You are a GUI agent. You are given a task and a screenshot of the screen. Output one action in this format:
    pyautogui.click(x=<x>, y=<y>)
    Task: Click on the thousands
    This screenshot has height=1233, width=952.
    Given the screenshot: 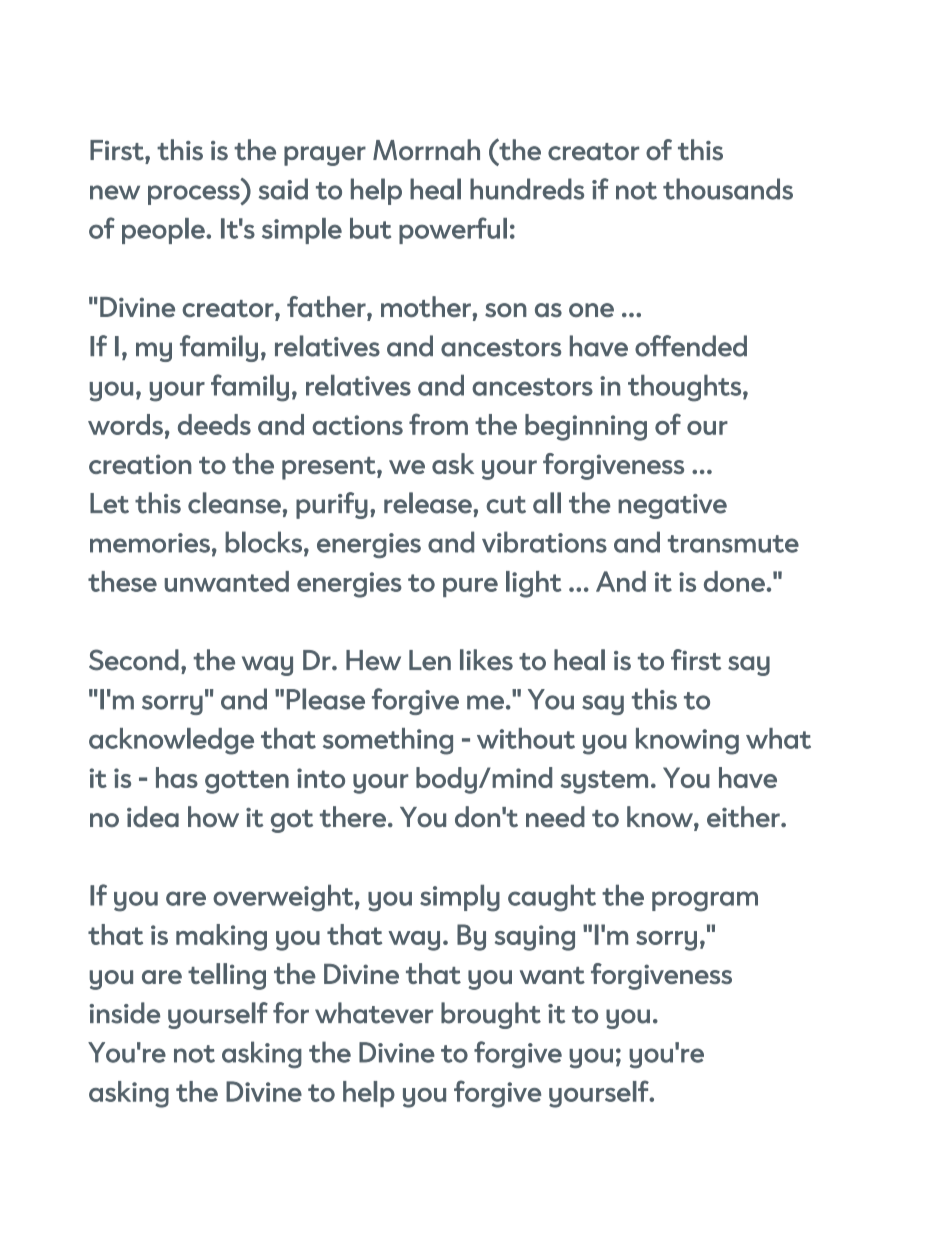 What is the action you would take?
    pyautogui.click(x=728, y=189)
